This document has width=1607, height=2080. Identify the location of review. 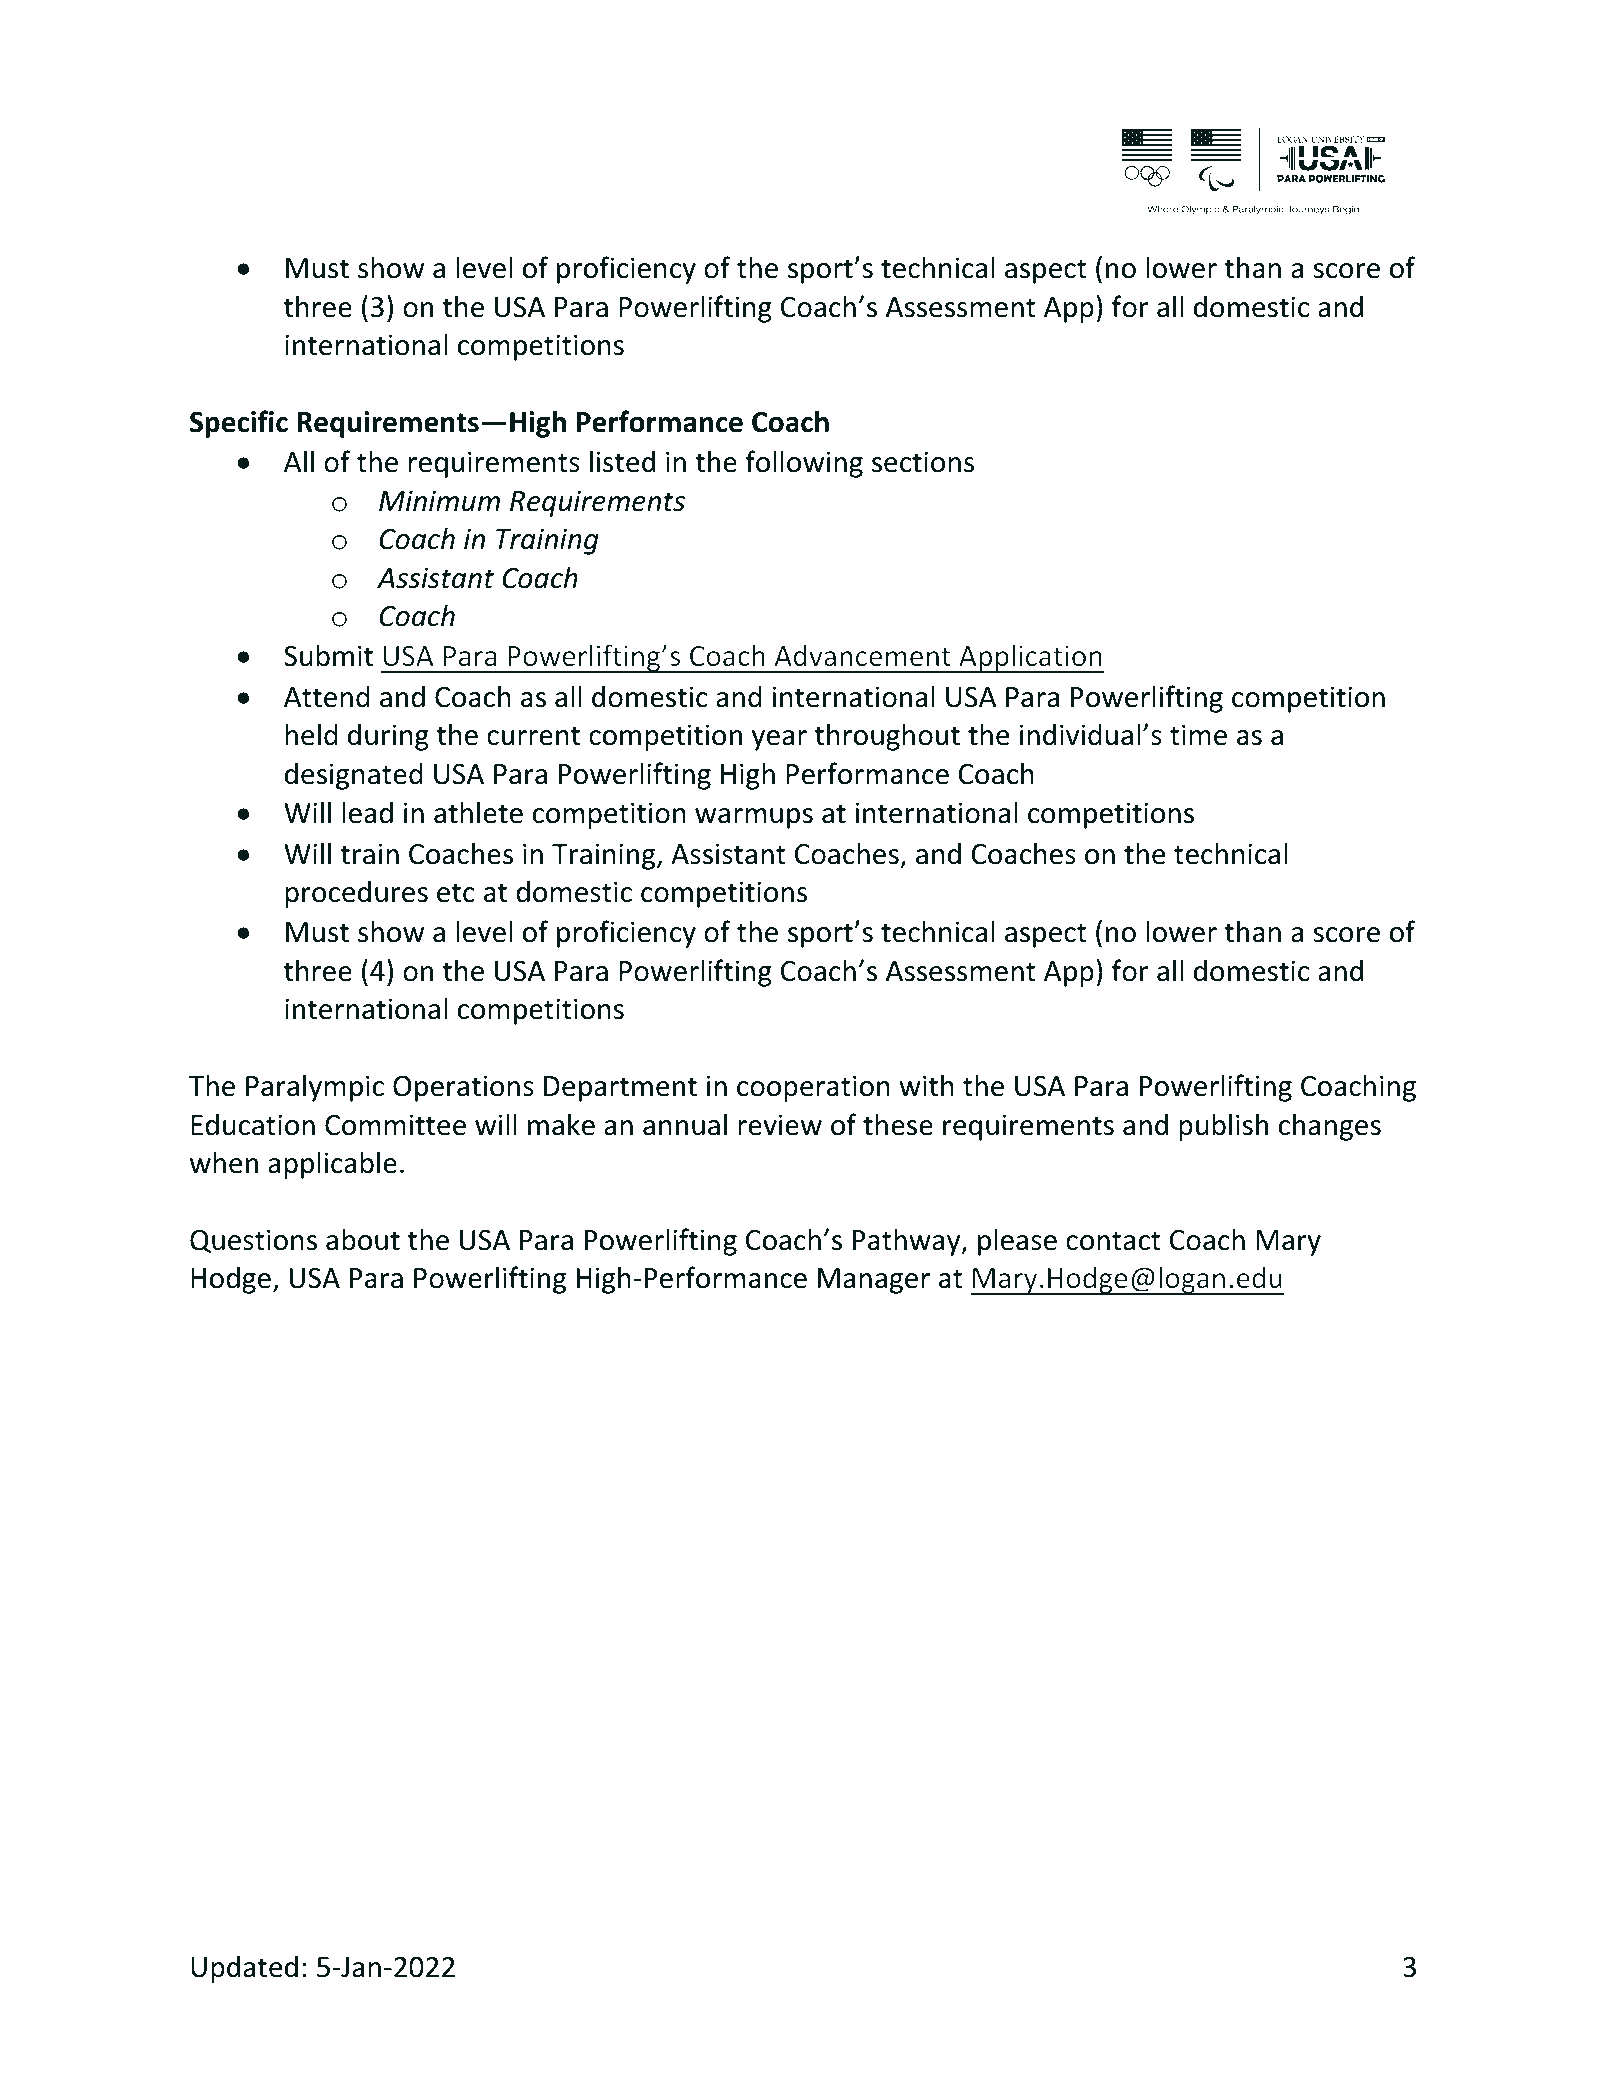
(780, 1125).
